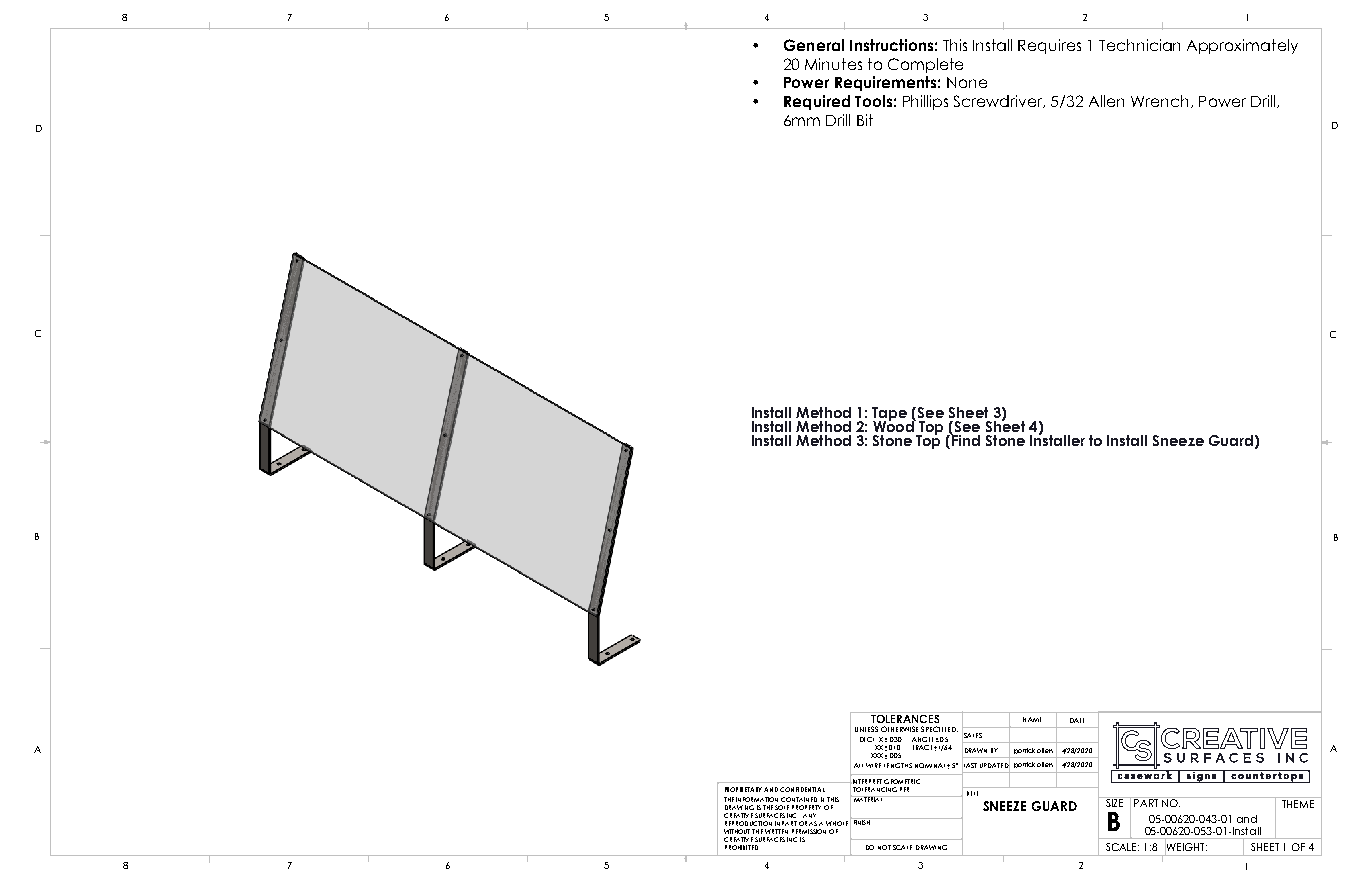 This screenshot has width=1372, height=887. What do you see at coordinates (809, 815) in the screenshot?
I see `ANY` at bounding box center [809, 815].
